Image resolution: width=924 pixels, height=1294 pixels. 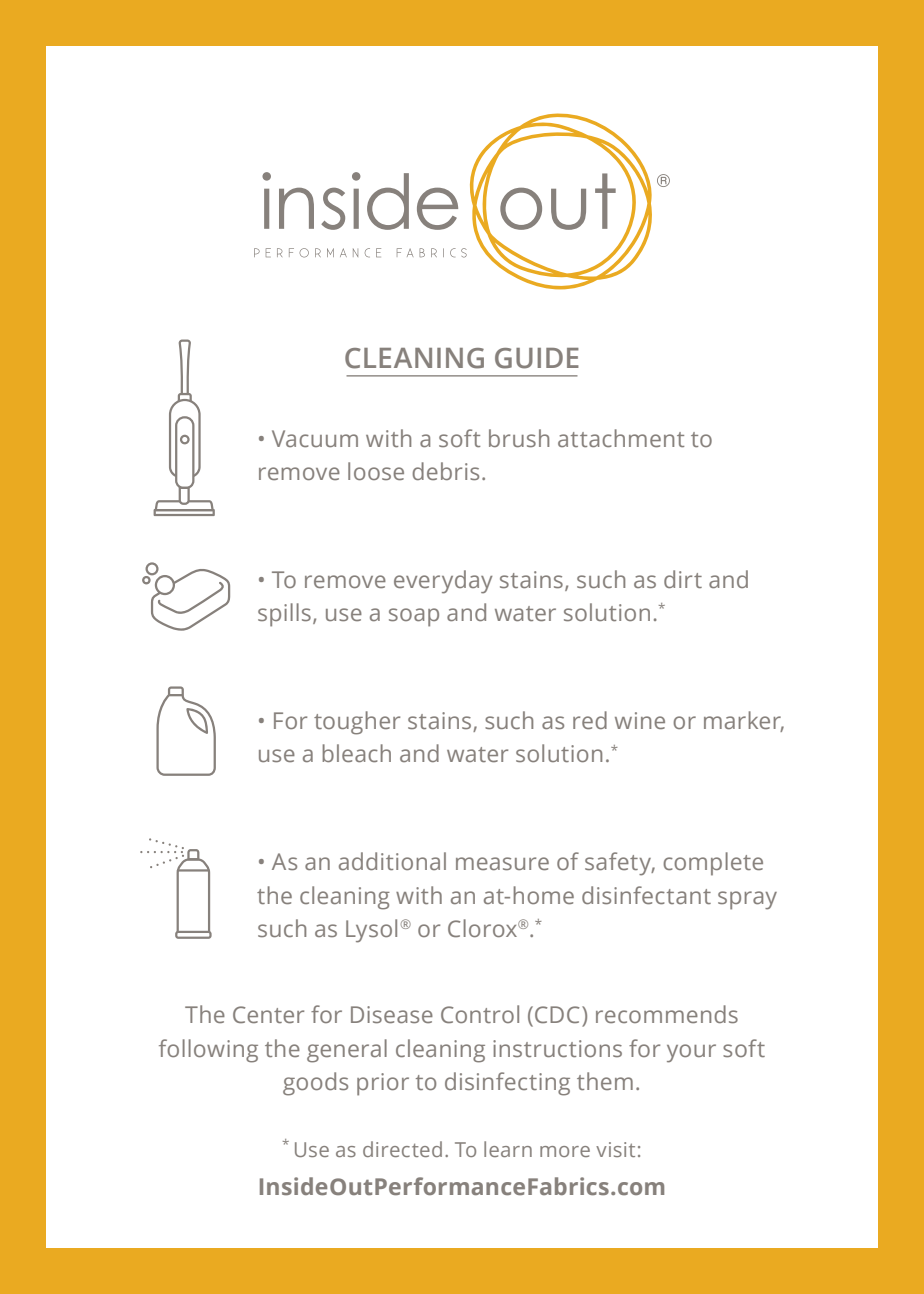 I want to click on Center, so click(x=268, y=1014).
